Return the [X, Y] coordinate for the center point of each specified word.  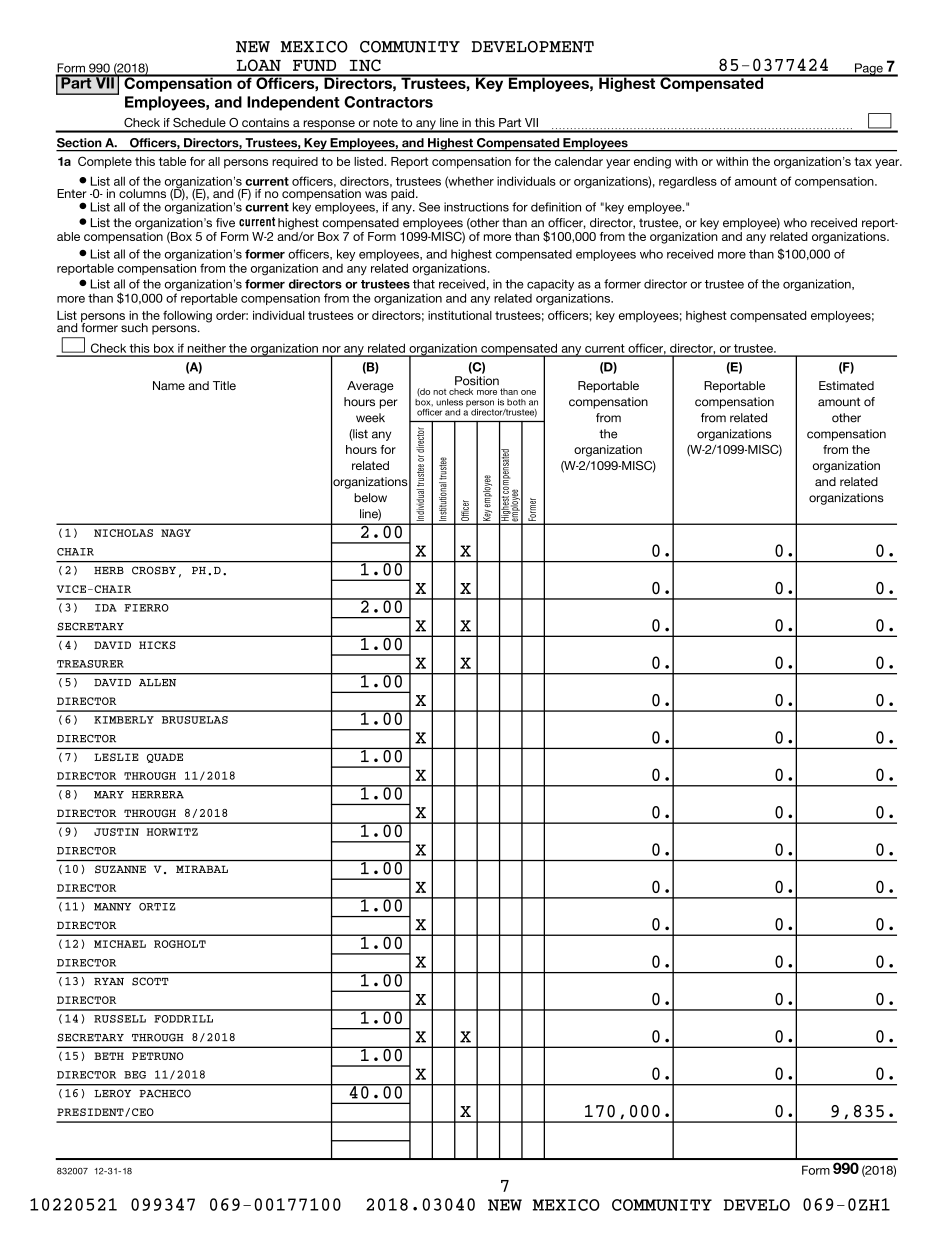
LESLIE [116, 757]
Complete [105, 162]
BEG [135, 1075]
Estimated [846, 385]
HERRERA [158, 795]
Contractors [388, 102]
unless [449, 402]
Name [169, 385]
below [370, 498]
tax [863, 161]
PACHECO [165, 1093]
